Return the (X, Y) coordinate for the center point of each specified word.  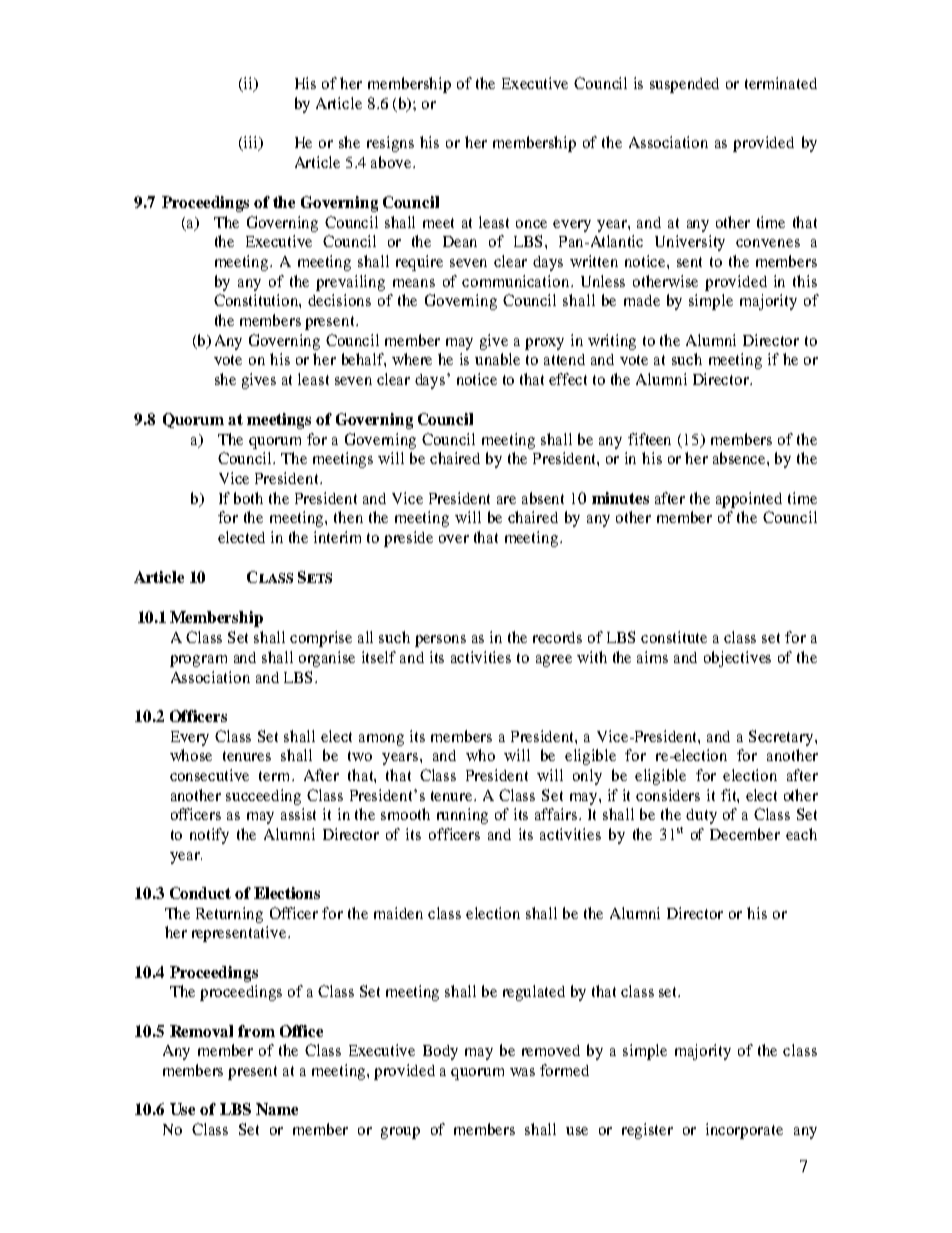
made (642, 300)
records (557, 637)
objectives (737, 659)
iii (250, 143)
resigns (390, 144)
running (462, 816)
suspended (684, 85)
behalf (364, 360)
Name (277, 1109)
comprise (321, 639)
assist (298, 814)
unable (497, 359)
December (745, 834)
